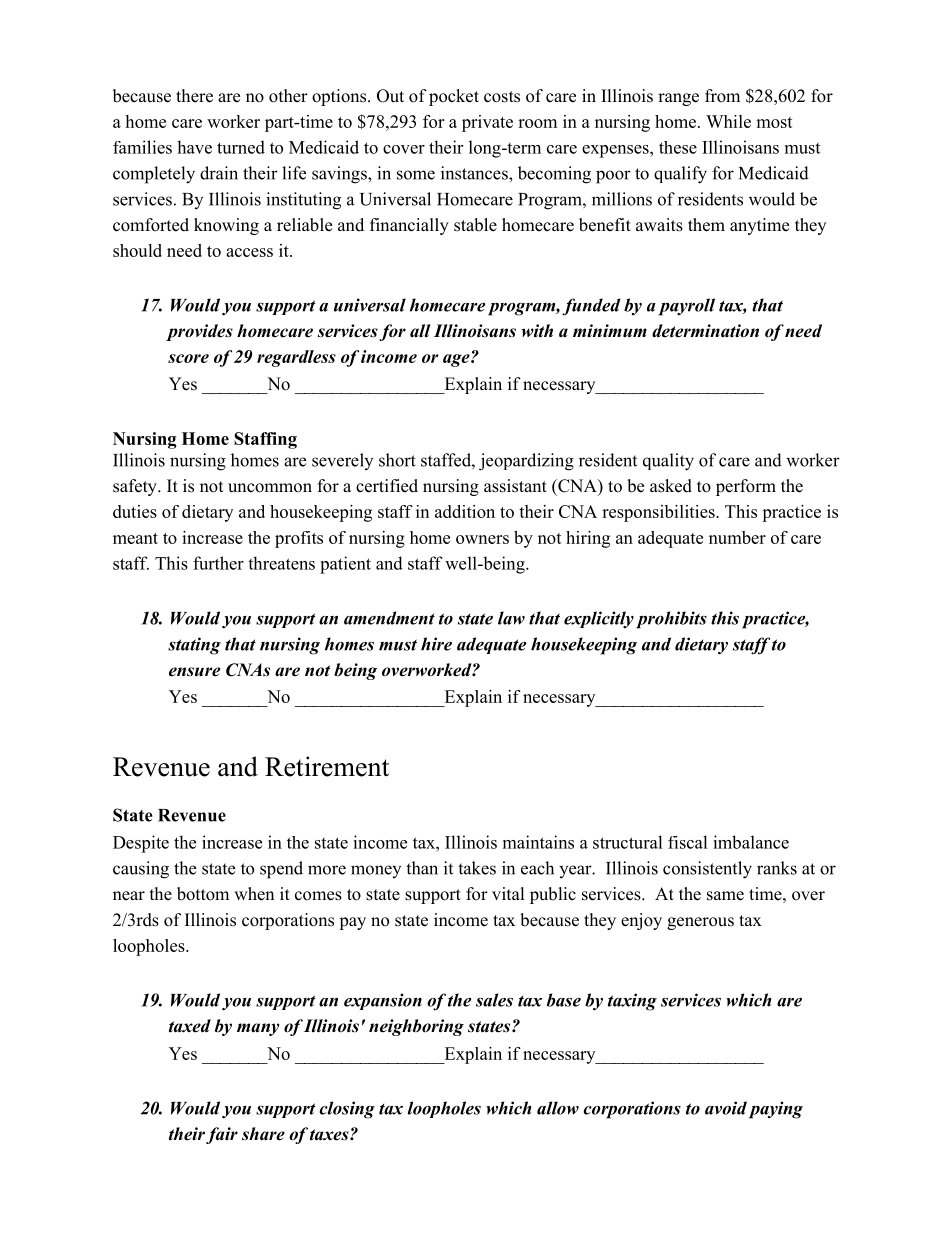 The image size is (952, 1233). Describe the element at coordinates (728, 121) in the screenshot. I see `While` at that location.
